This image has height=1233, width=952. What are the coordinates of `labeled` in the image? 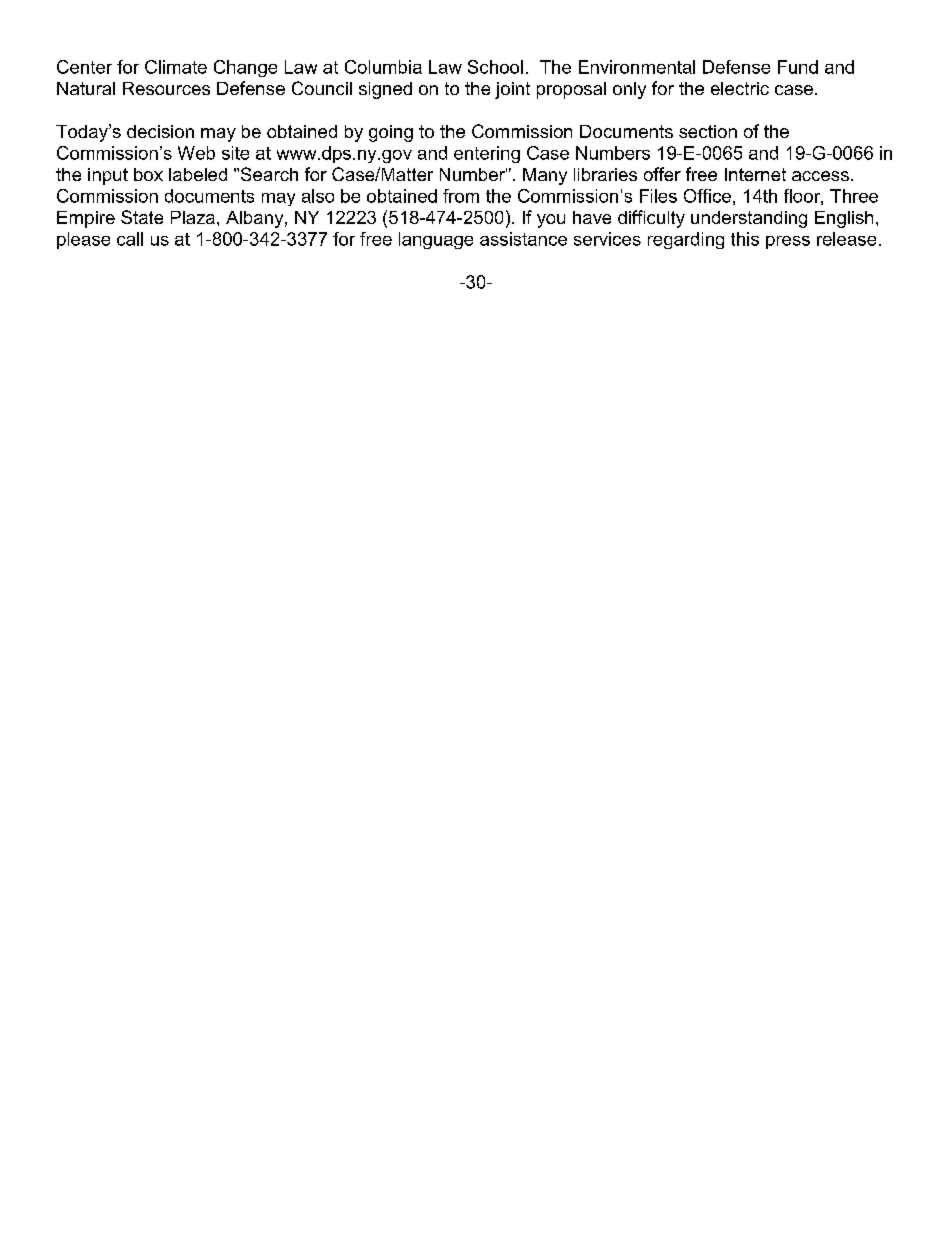 It's located at (198, 174).
